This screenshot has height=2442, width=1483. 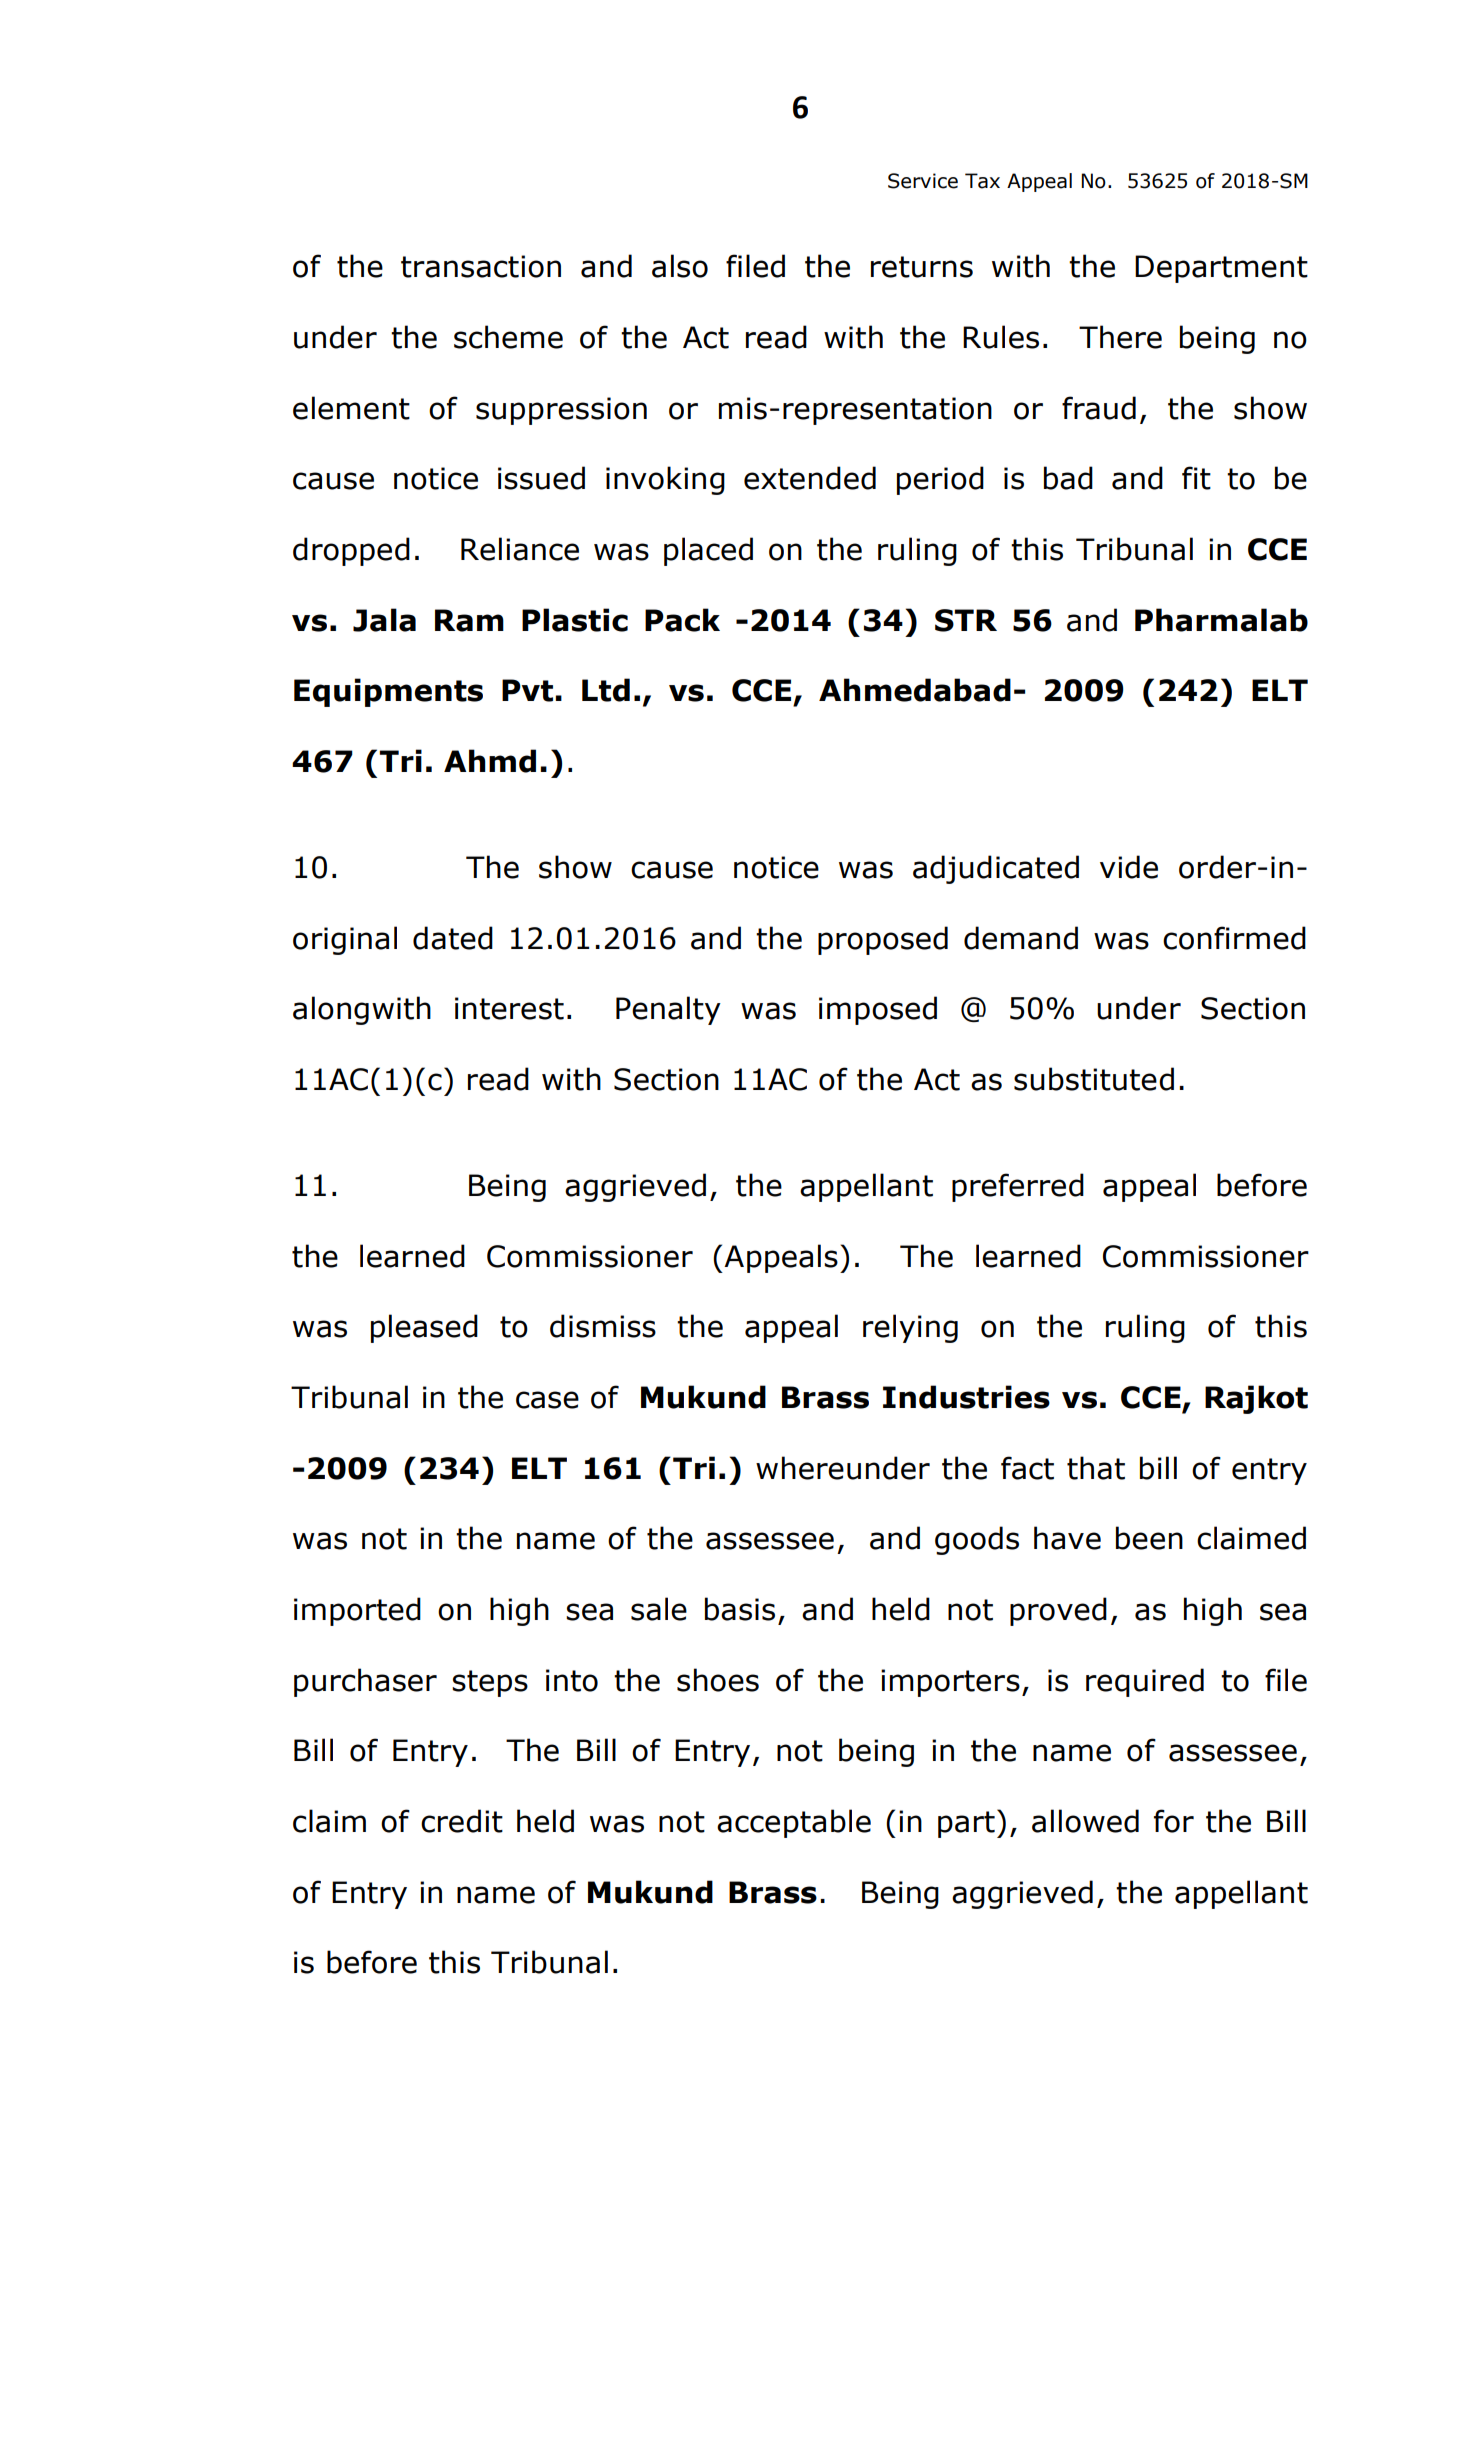 What do you see at coordinates (509, 1008) in the screenshot?
I see `interest` at bounding box center [509, 1008].
